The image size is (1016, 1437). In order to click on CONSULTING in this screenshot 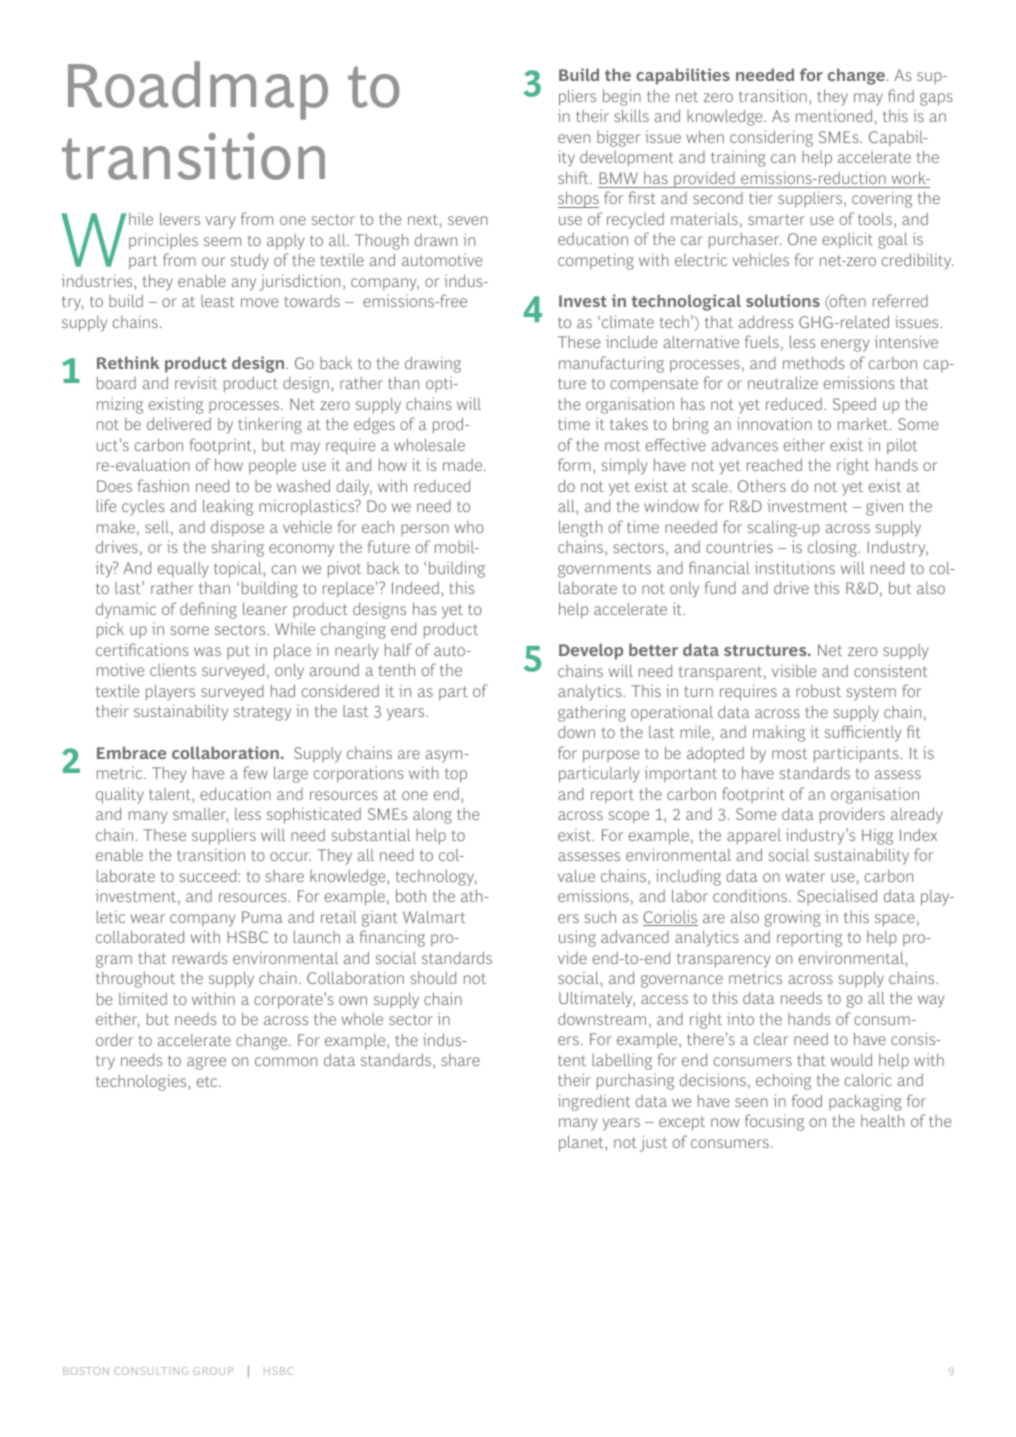, I will do `click(151, 1371)`.
